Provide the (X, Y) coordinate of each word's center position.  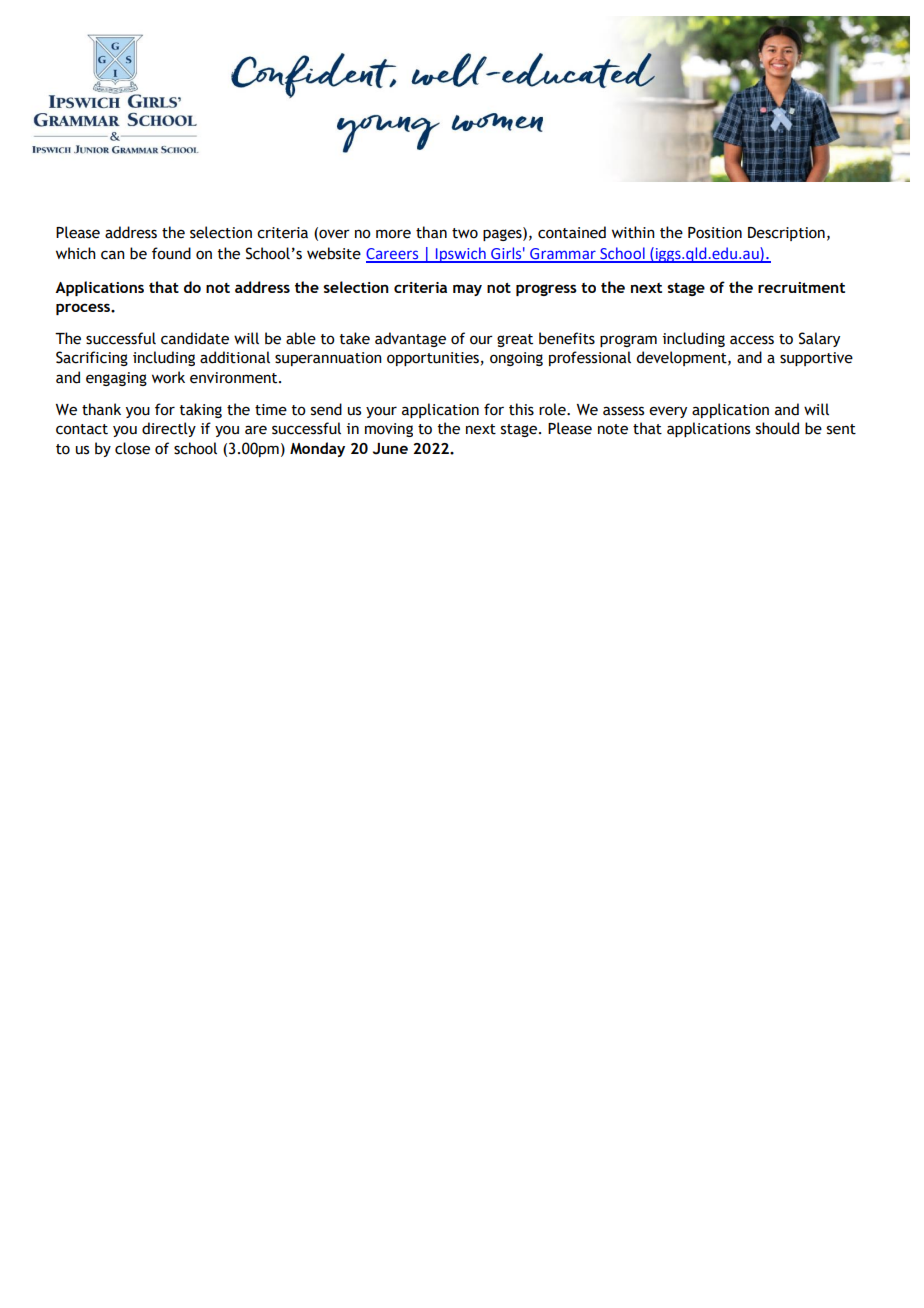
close (132, 448)
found (171, 253)
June (390, 449)
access (752, 340)
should (777, 428)
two (465, 233)
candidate (195, 338)
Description (786, 234)
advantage (410, 339)
